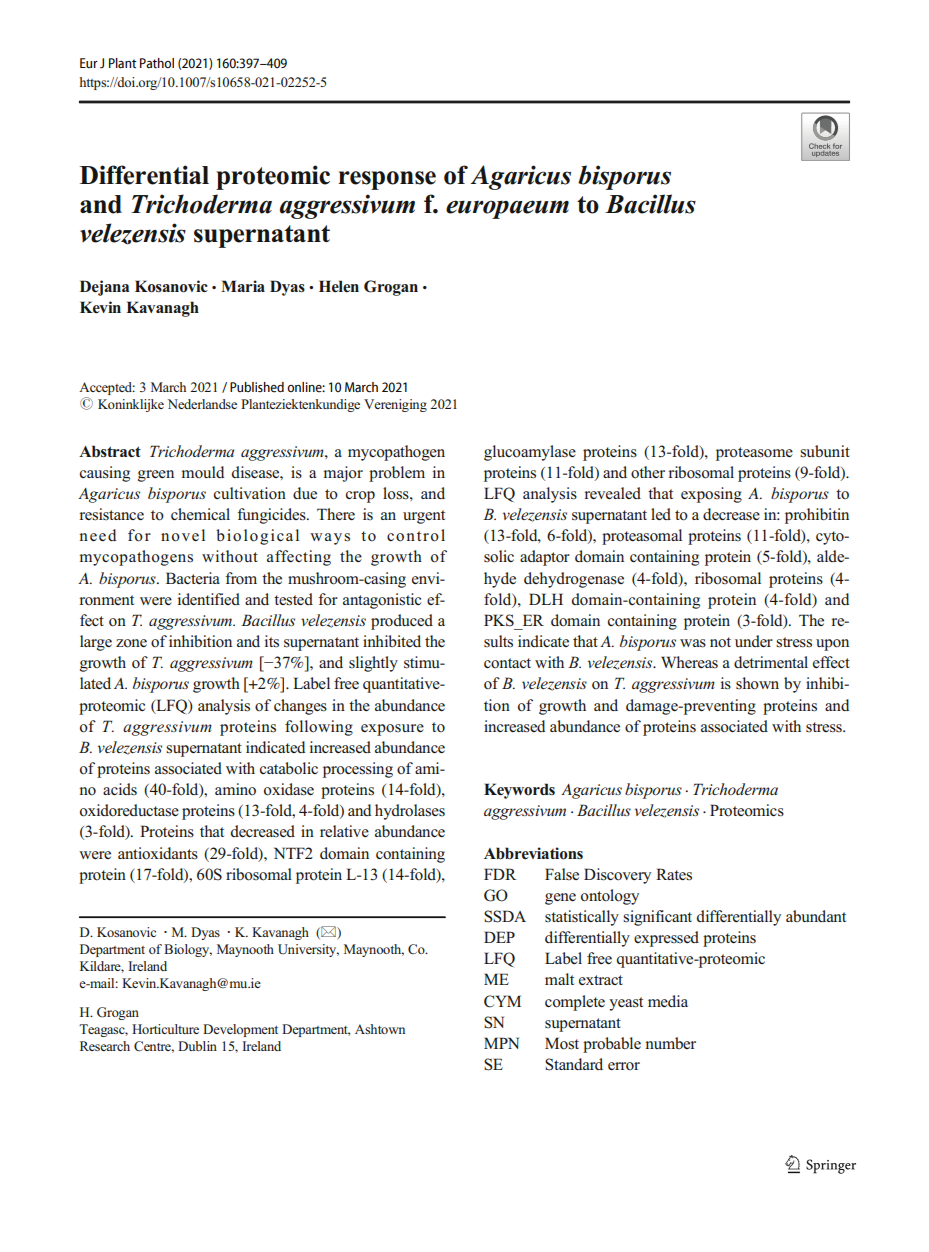  What do you see at coordinates (193, 578) in the screenshot?
I see `Bacteria` at bounding box center [193, 578].
